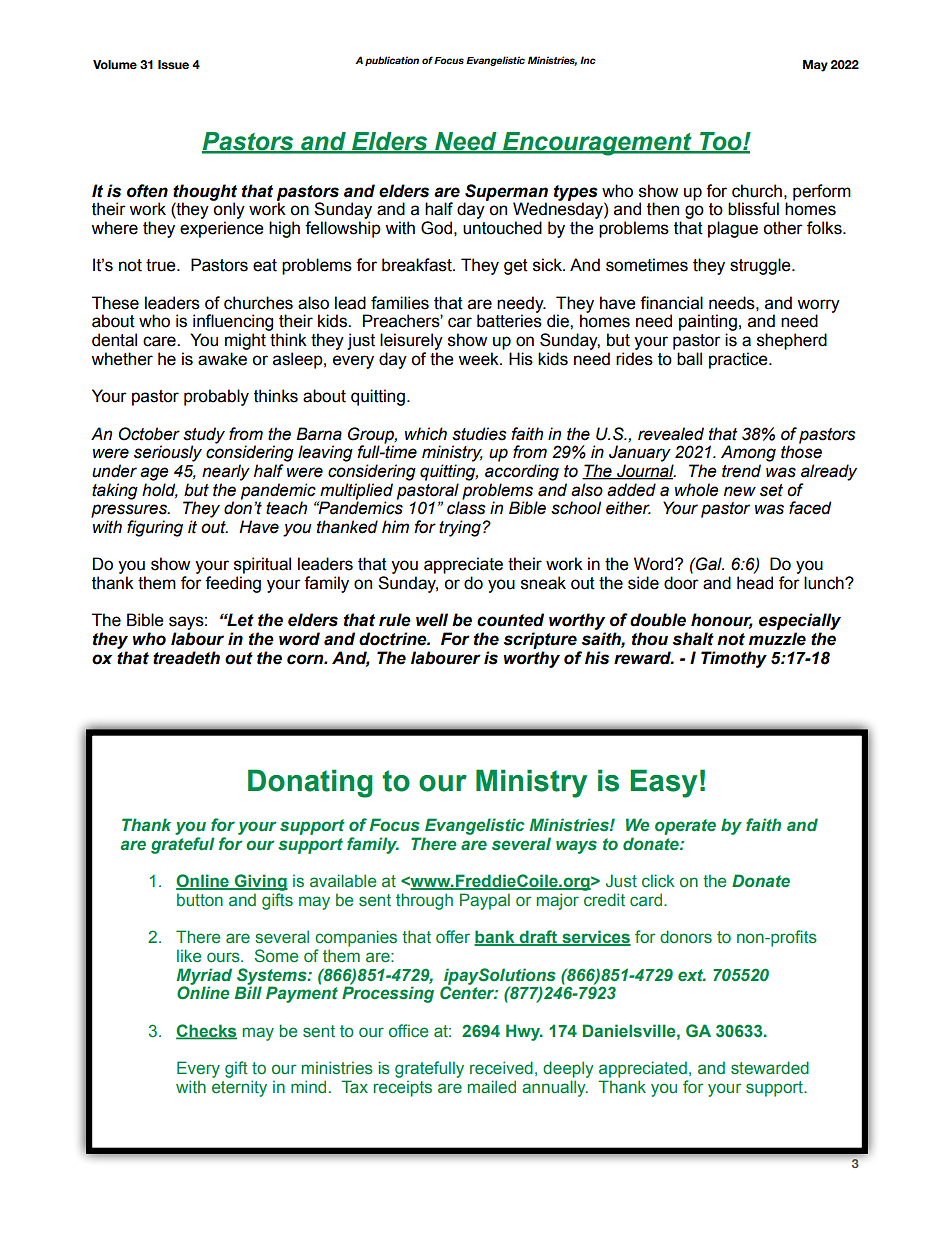 Image resolution: width=952 pixels, height=1233 pixels. Describe the element at coordinates (685, 827) in the page. I see `operate` at that location.
